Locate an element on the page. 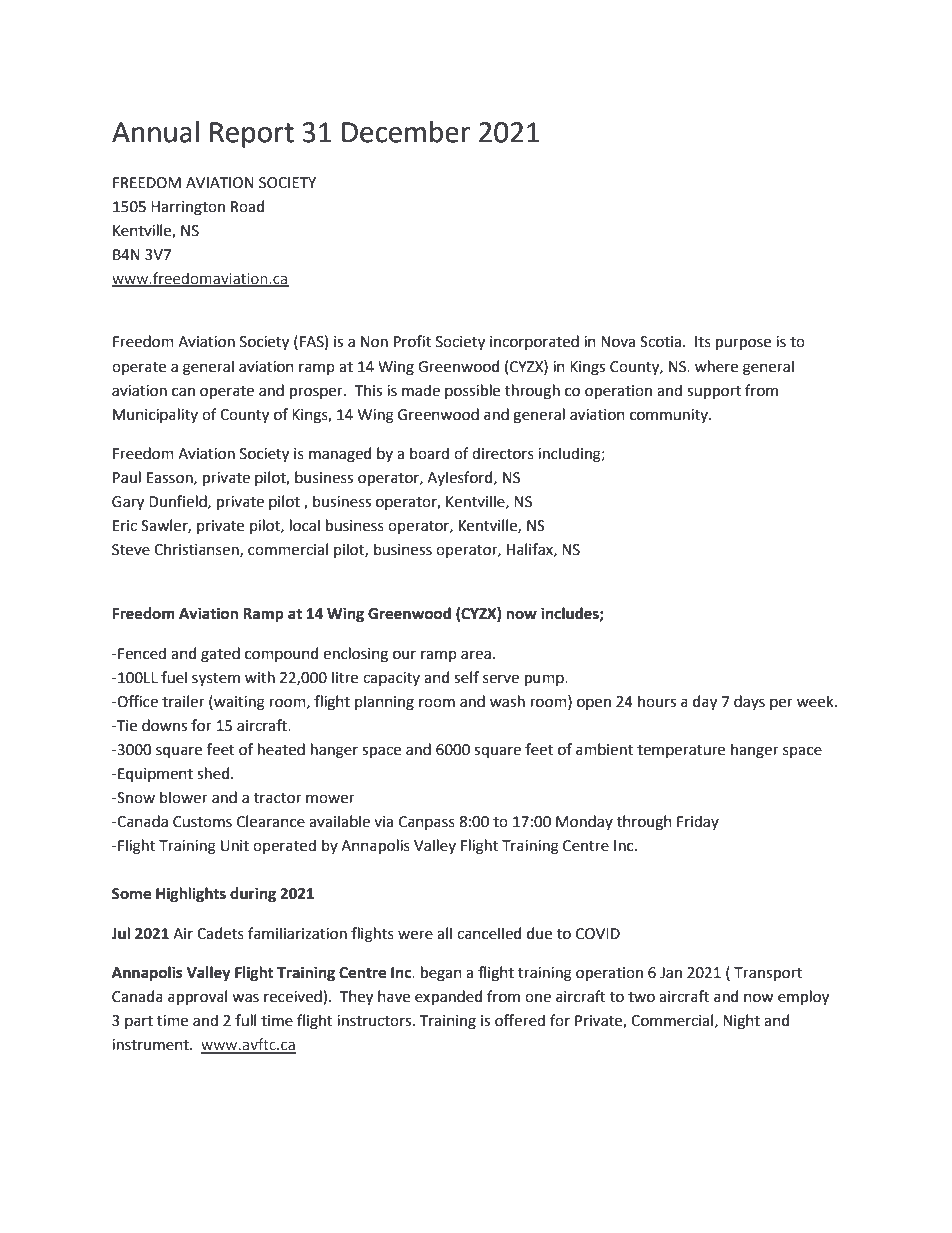 Image resolution: width=952 pixels, height=1233 pixels. Report is located at coordinates (252, 135).
